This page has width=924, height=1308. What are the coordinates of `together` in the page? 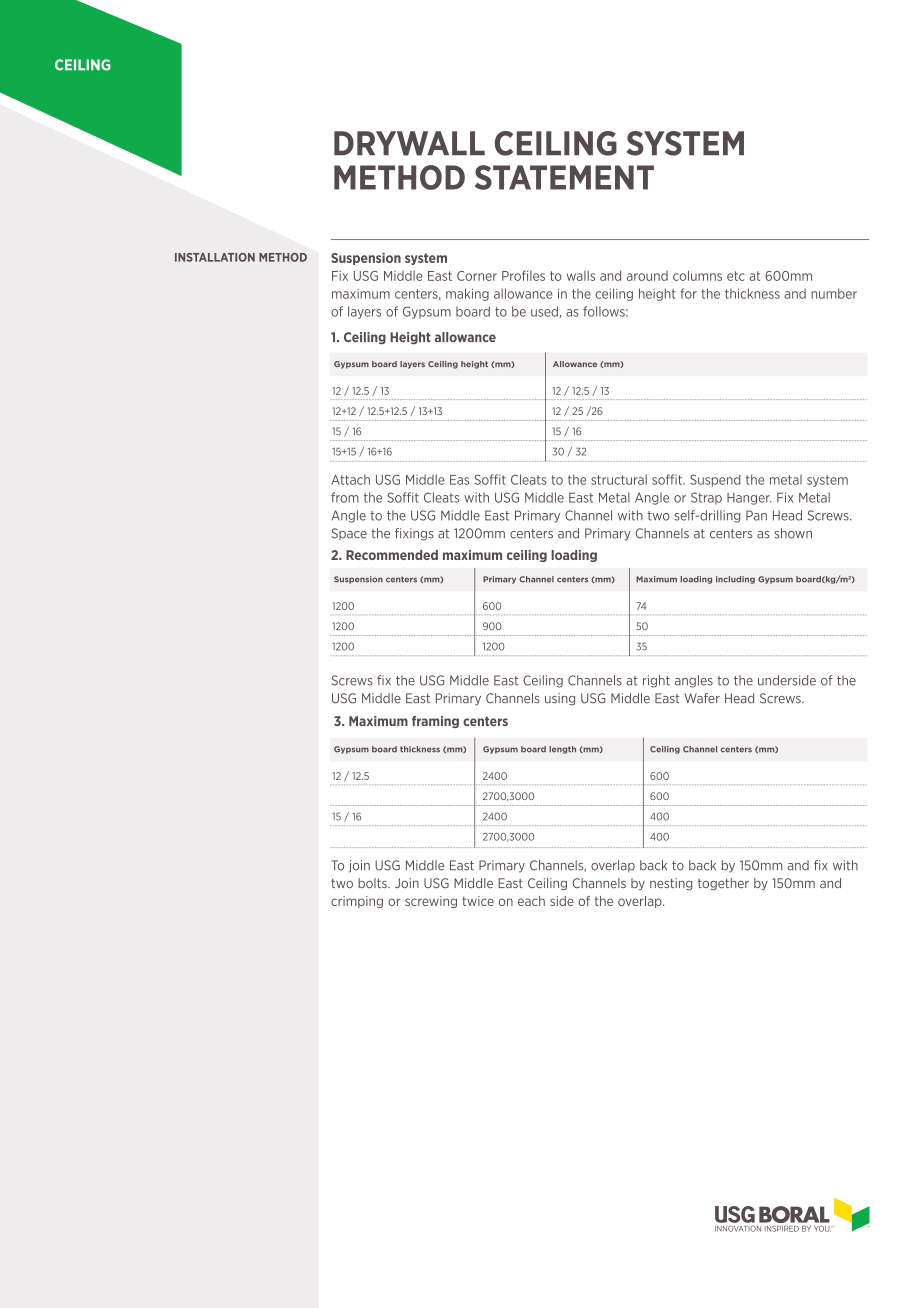 It's located at (723, 884).
